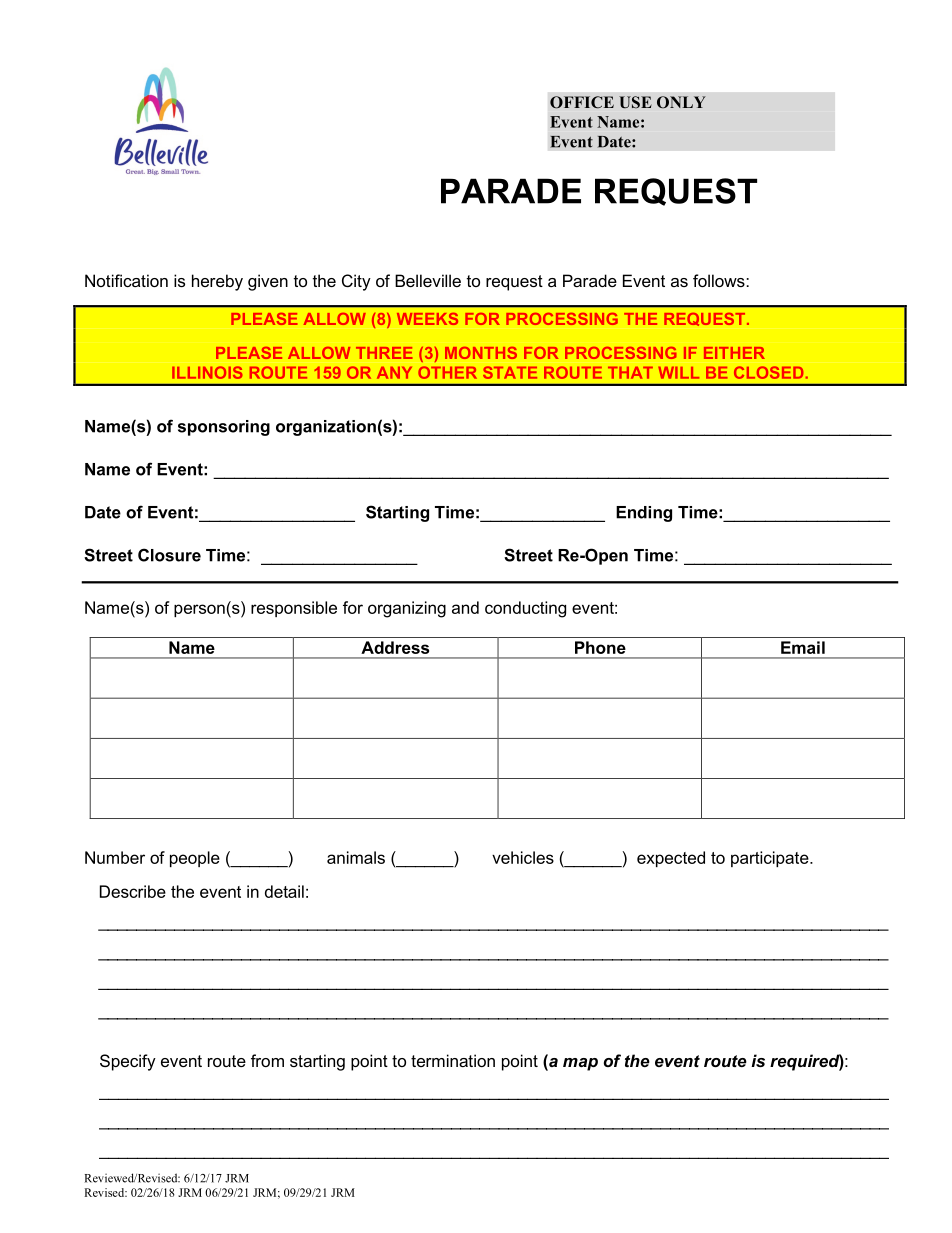 Image resolution: width=952 pixels, height=1233 pixels. Describe the element at coordinates (523, 857) in the screenshot. I see `vehicles` at that location.
